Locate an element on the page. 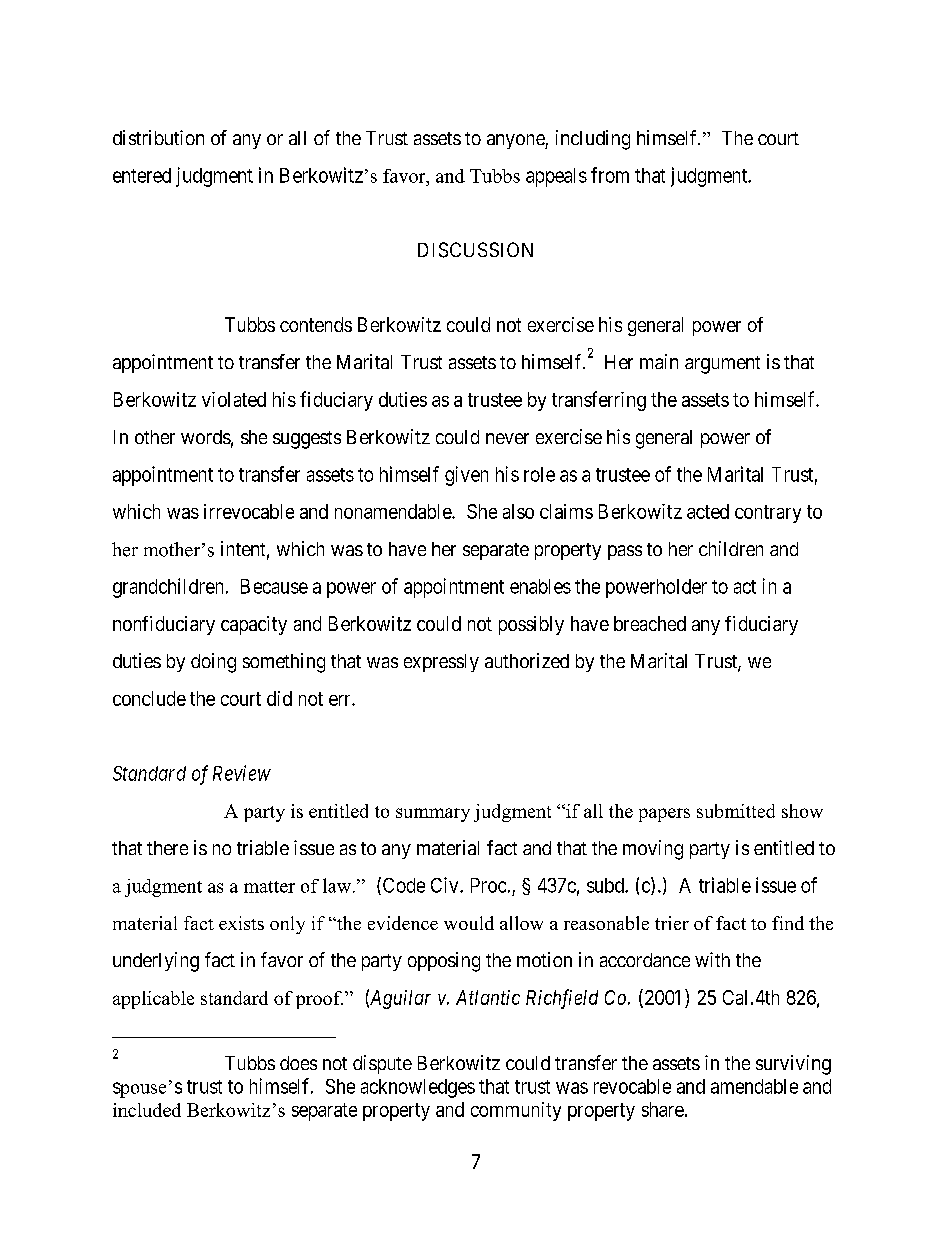 The image size is (952, 1233). share is located at coordinates (663, 1109).
